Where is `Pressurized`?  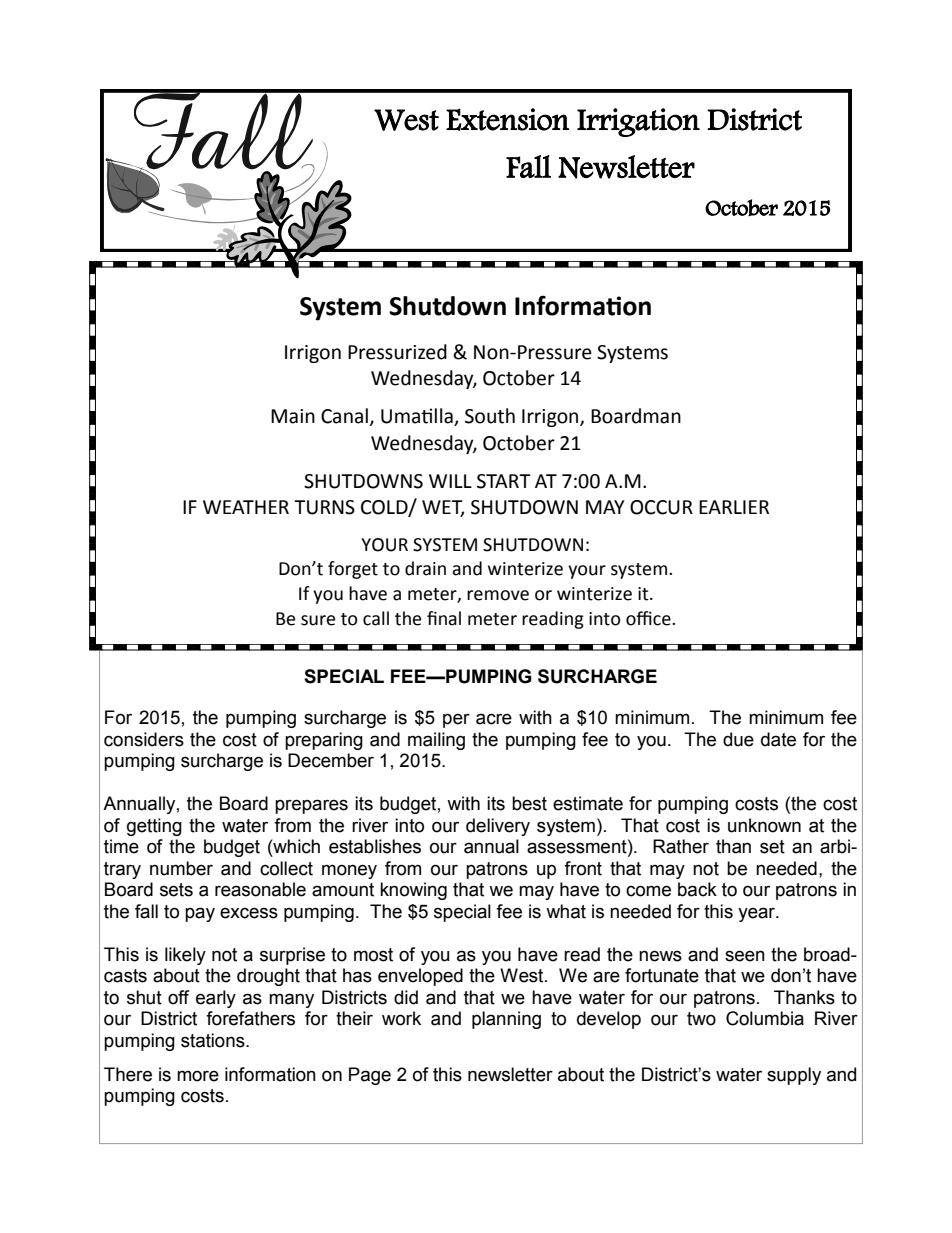
Pressurized is located at coordinates (397, 352).
